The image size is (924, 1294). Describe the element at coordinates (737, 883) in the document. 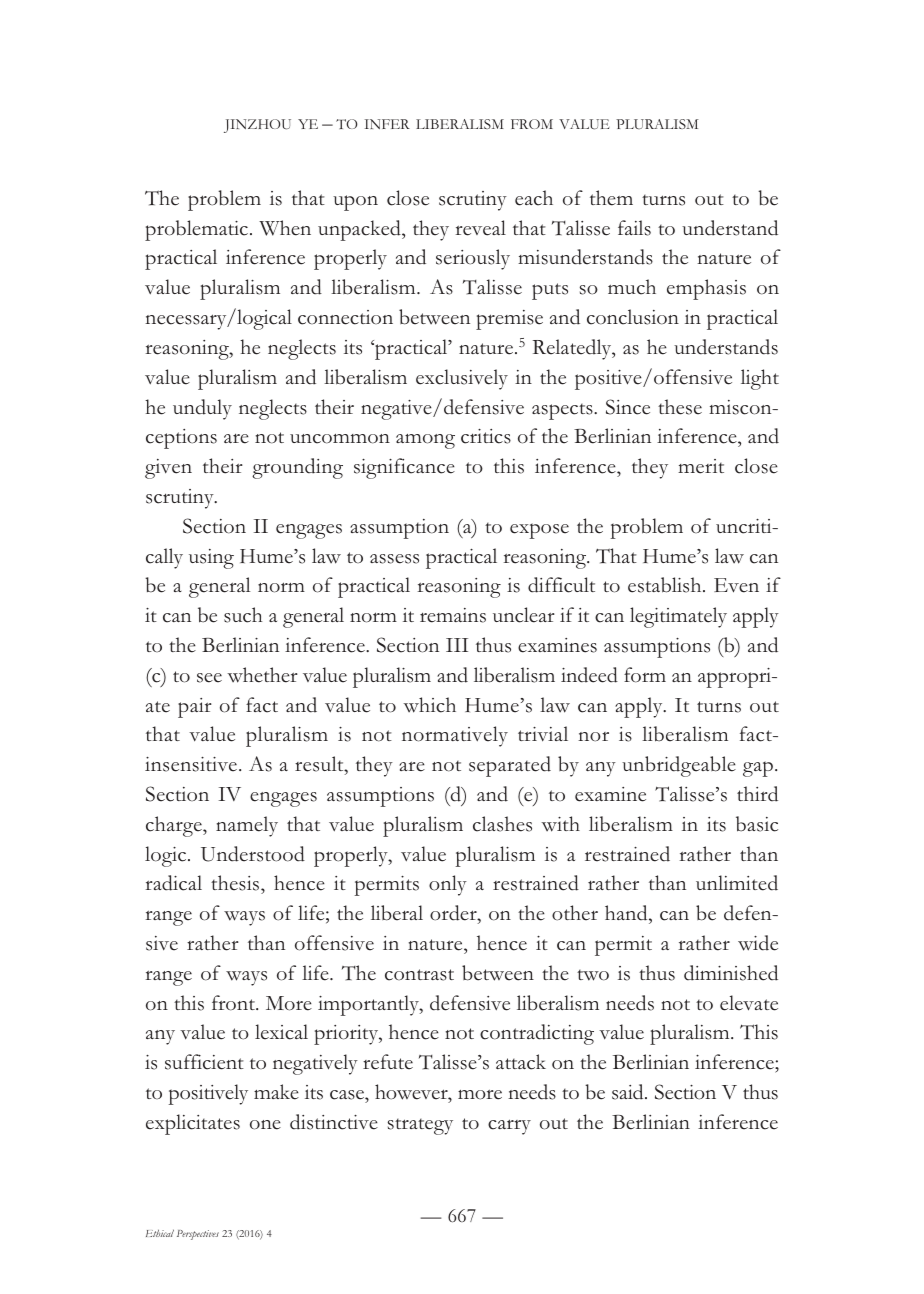

I see `unlimited` at that location.
